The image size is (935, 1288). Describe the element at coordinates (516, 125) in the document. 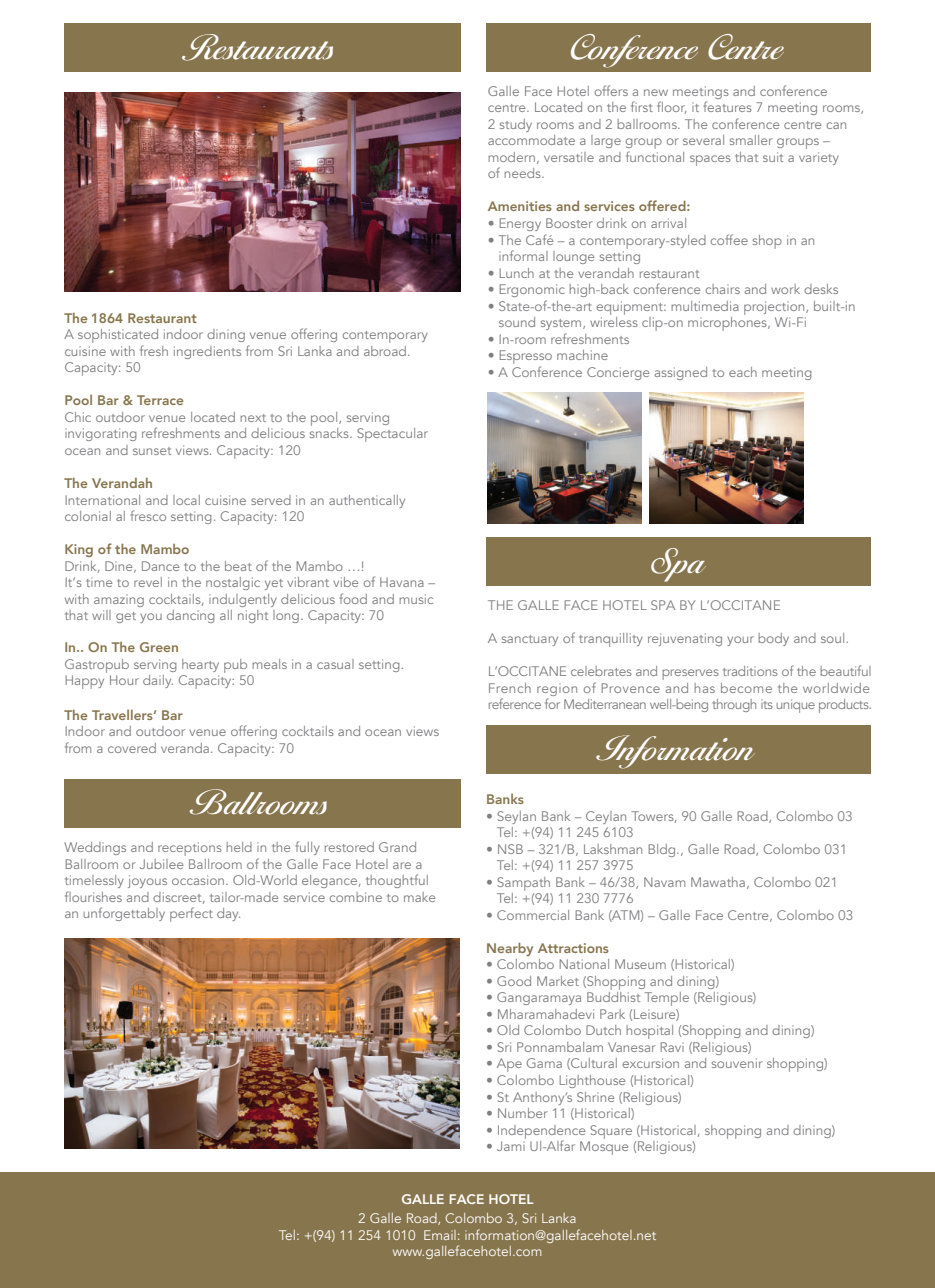

I see `study` at that location.
